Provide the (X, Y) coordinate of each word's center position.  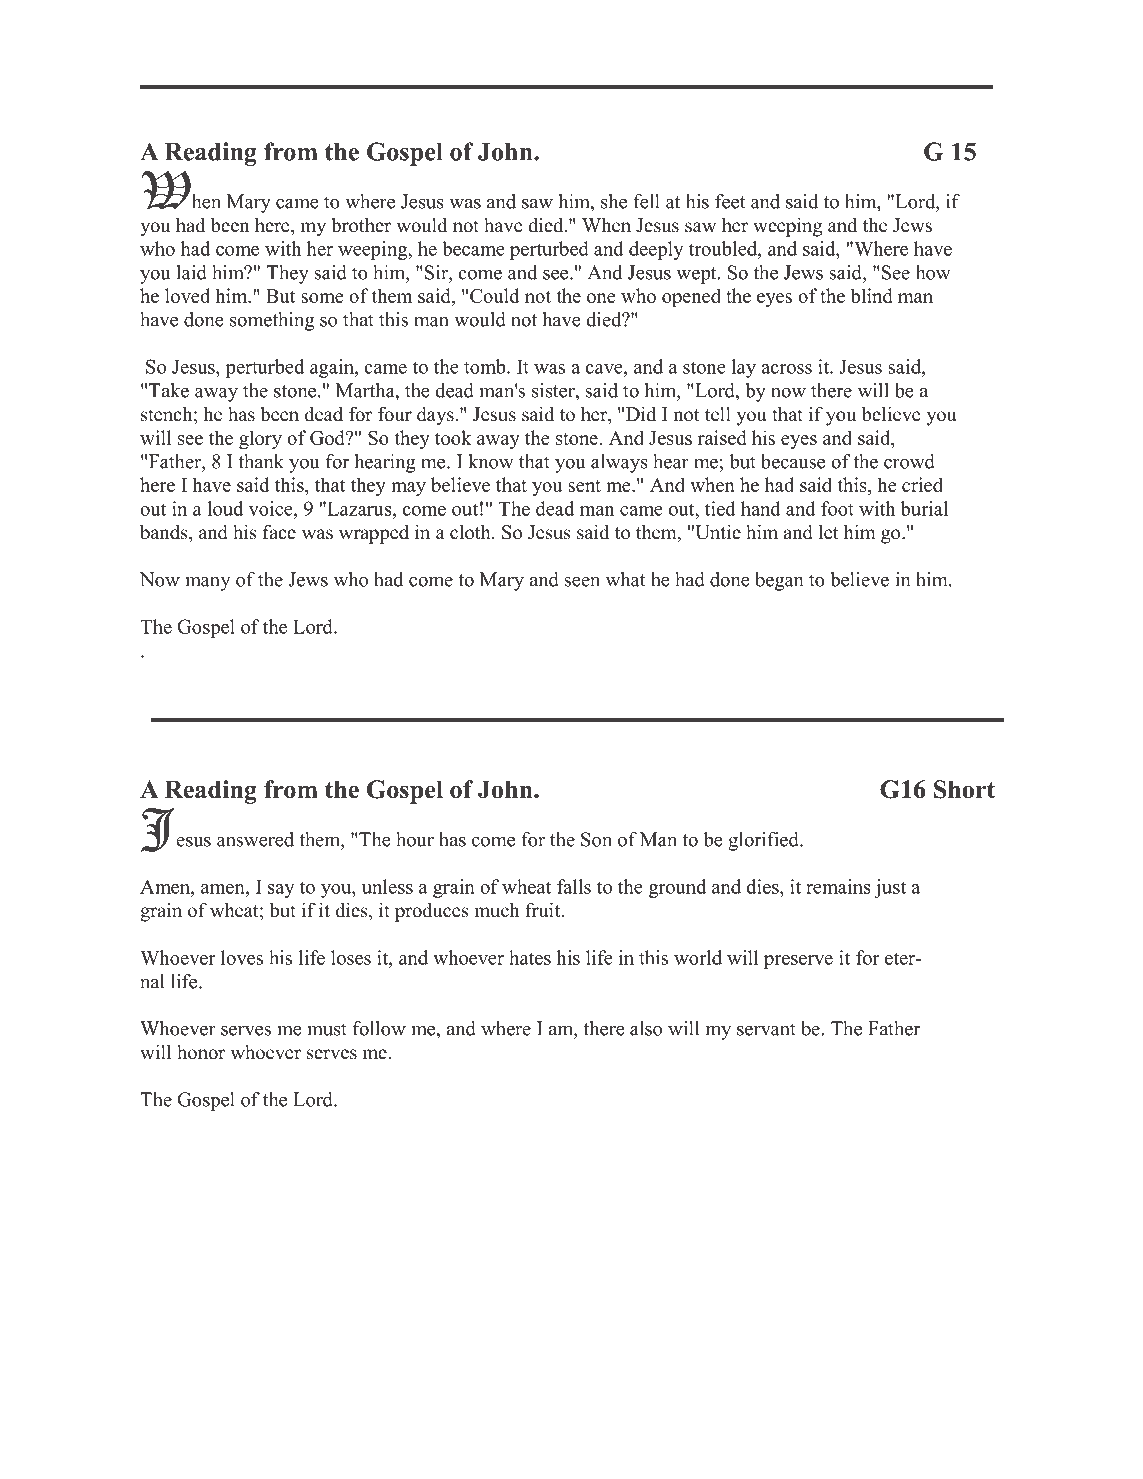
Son (596, 839)
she (614, 201)
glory (260, 439)
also (646, 1028)
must (327, 1029)
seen (582, 581)
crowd (909, 461)
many (207, 584)
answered (255, 839)
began (779, 581)
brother (361, 225)
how (933, 272)
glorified (764, 841)
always (619, 463)
